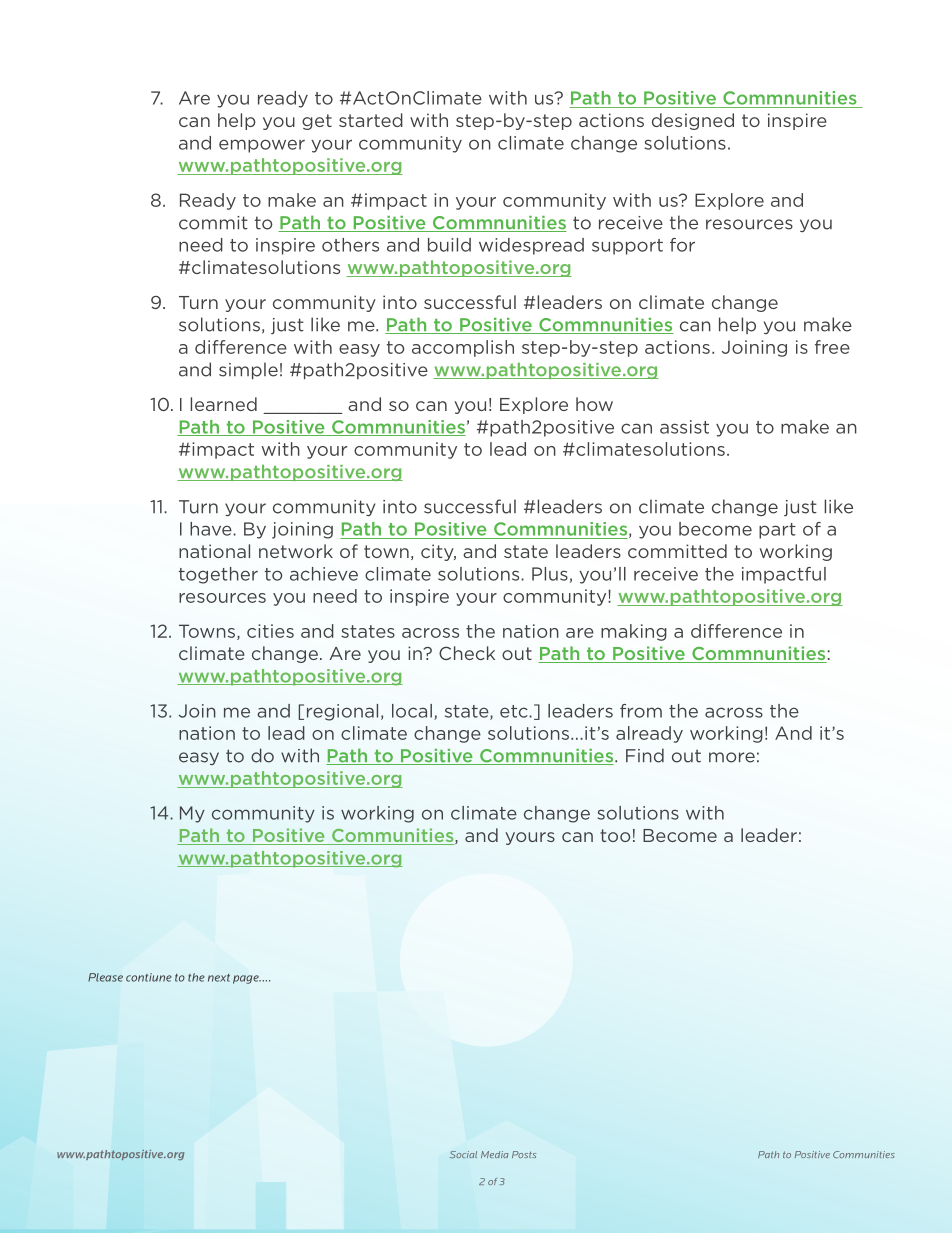  I want to click on part, so click(777, 531).
